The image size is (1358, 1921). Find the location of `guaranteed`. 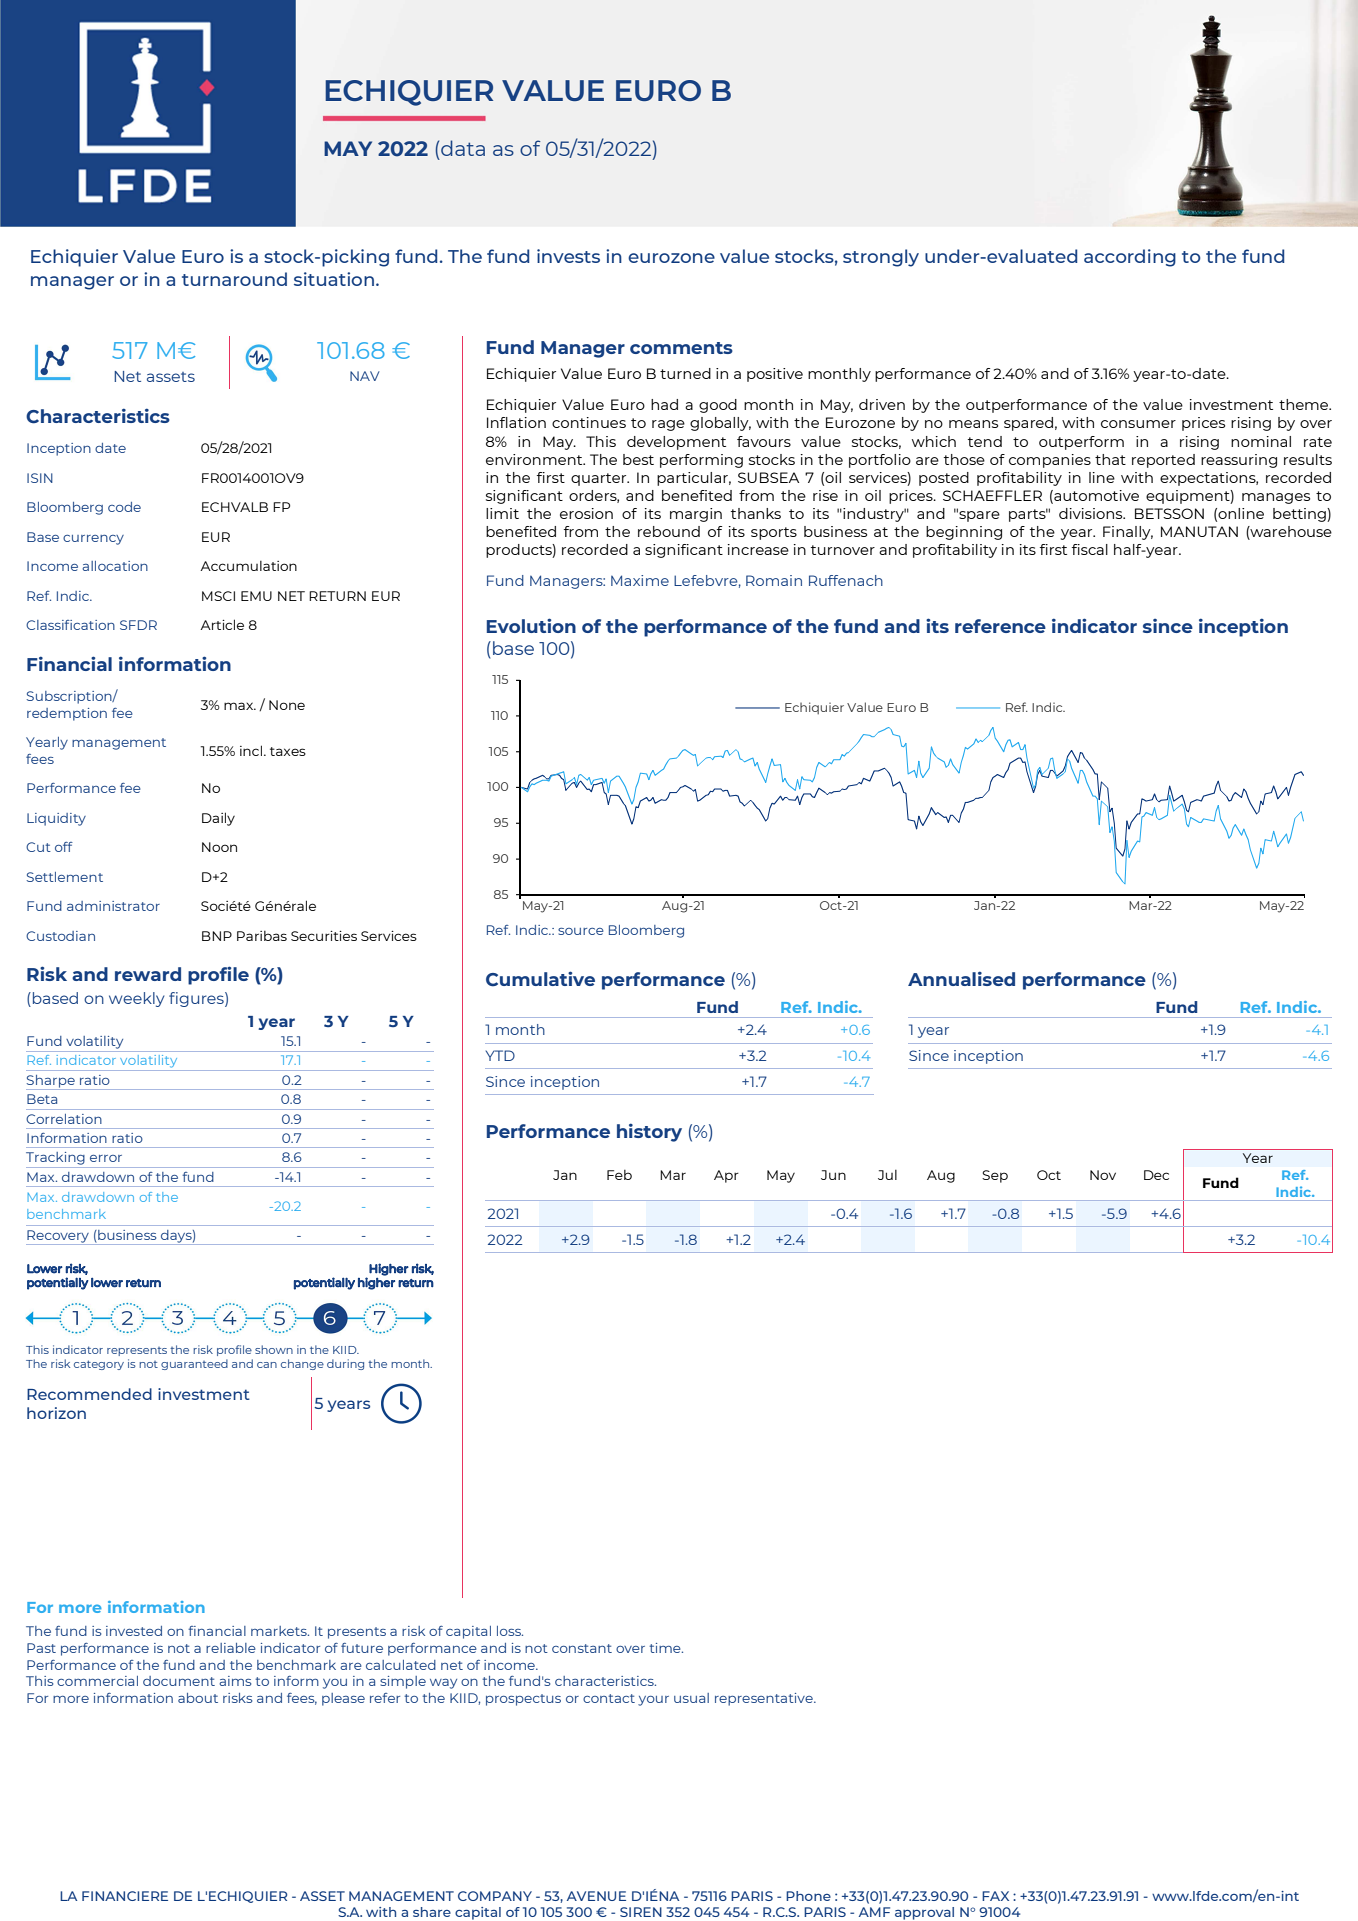

guaranteed is located at coordinates (194, 1364).
